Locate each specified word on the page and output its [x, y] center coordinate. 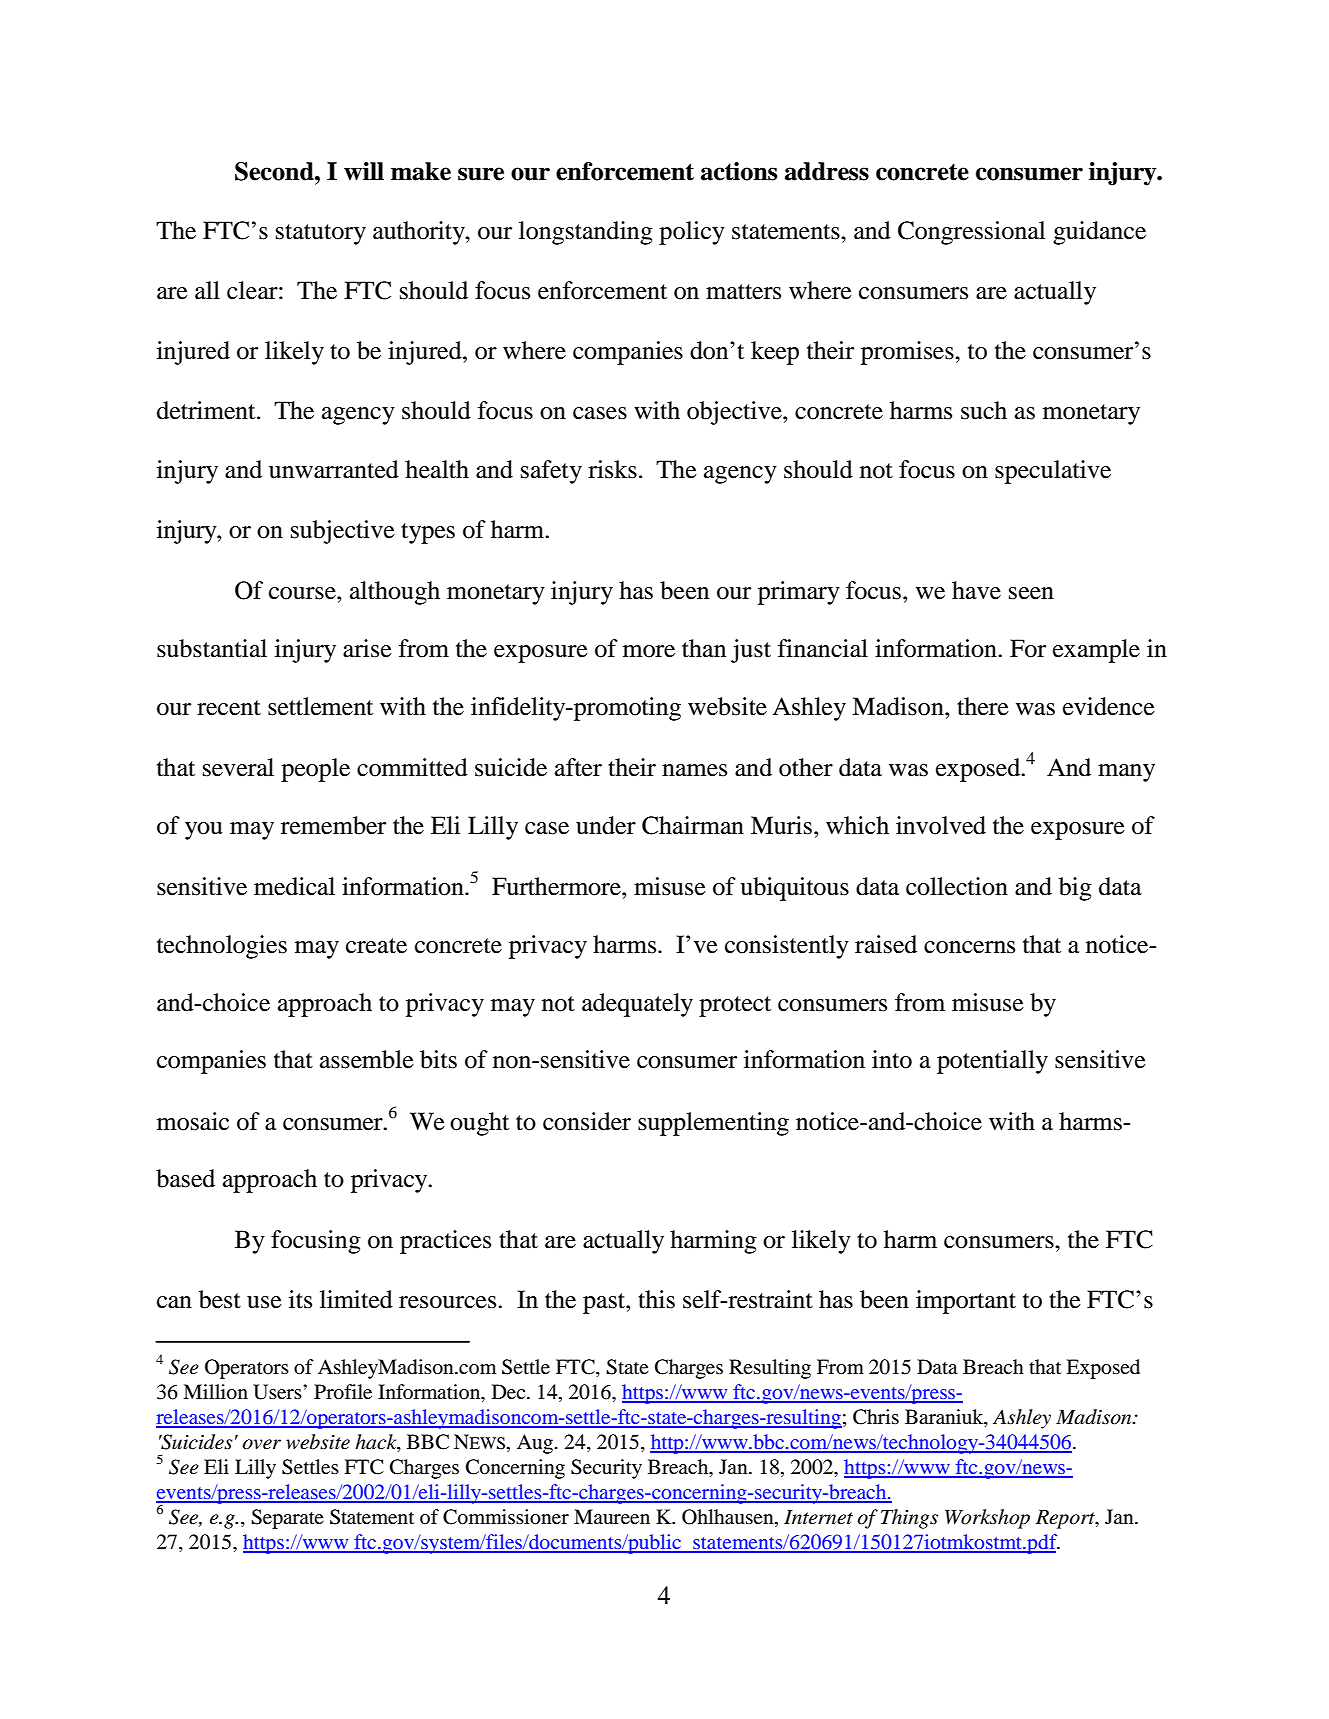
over [262, 1444]
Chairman [693, 825]
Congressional [971, 233]
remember [333, 825]
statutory [321, 234]
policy [692, 233]
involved [941, 825]
